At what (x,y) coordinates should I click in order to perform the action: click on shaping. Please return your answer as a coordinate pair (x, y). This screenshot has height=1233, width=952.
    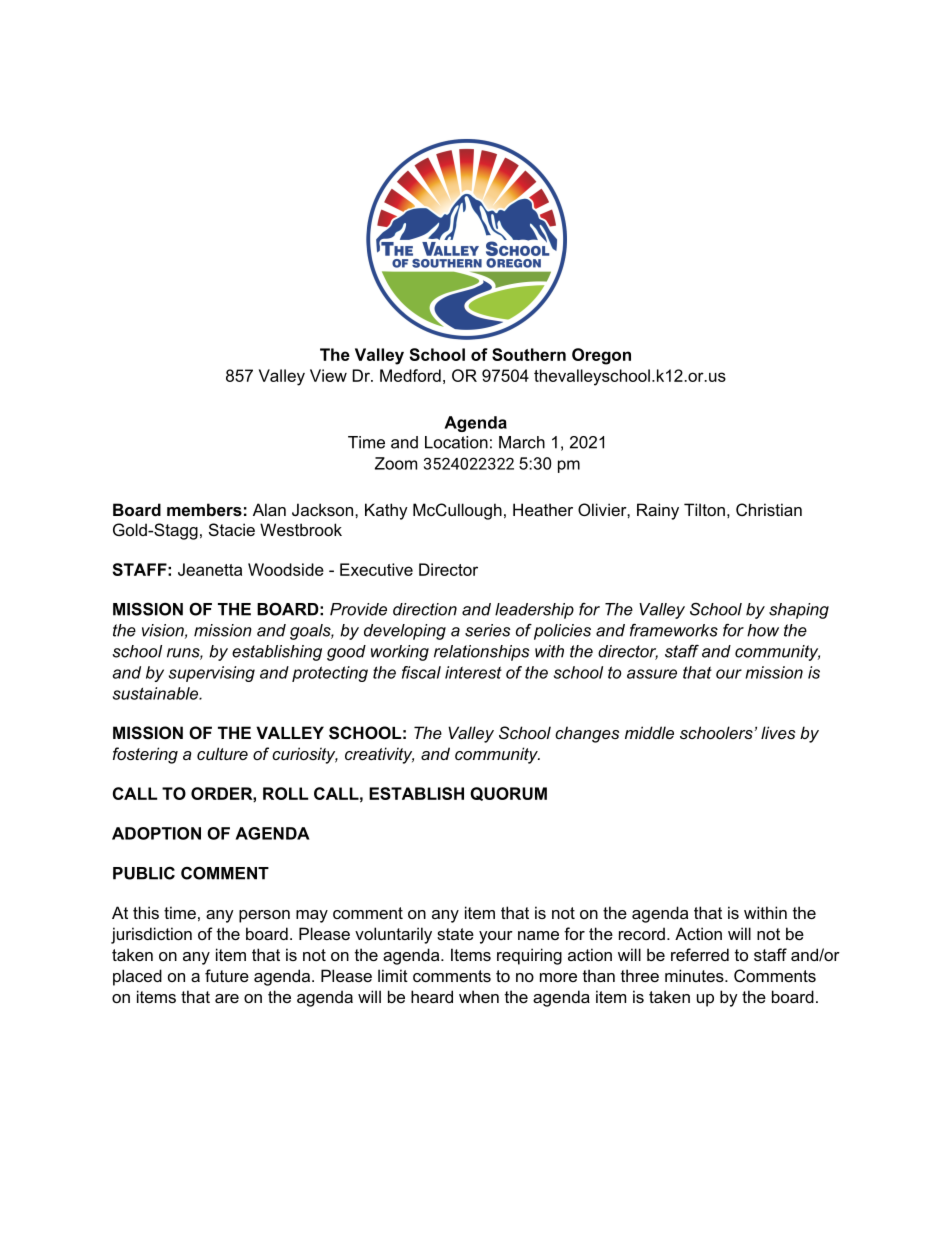
    Looking at the image, I should click on (799, 611).
